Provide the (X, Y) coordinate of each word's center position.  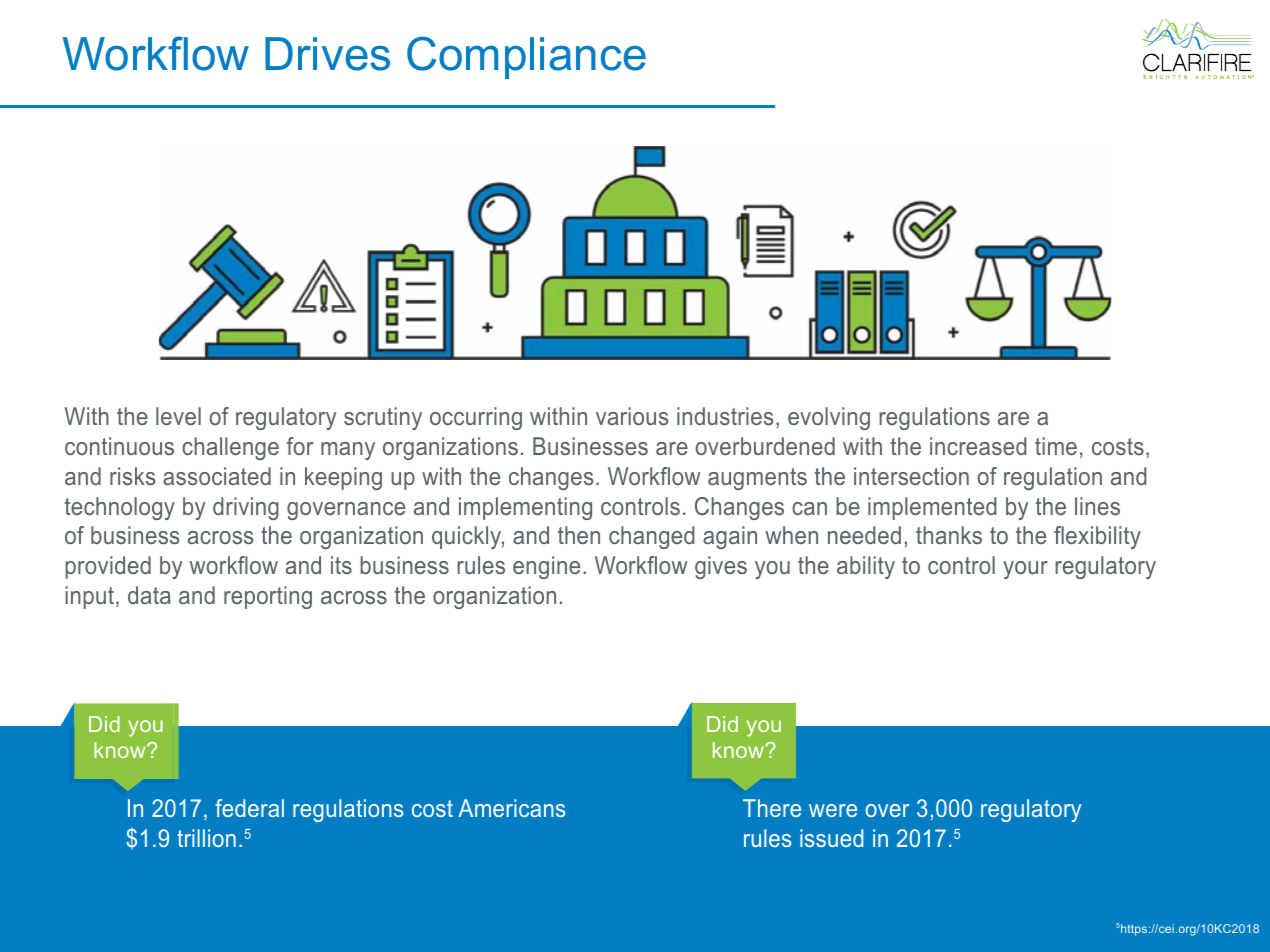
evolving (829, 418)
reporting (268, 597)
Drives (327, 54)
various (632, 416)
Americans (511, 808)
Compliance (526, 57)
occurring (476, 418)
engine (546, 567)
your (1025, 570)
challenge (230, 448)
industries (725, 416)
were (833, 810)
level (178, 416)
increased (978, 446)
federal (249, 808)
